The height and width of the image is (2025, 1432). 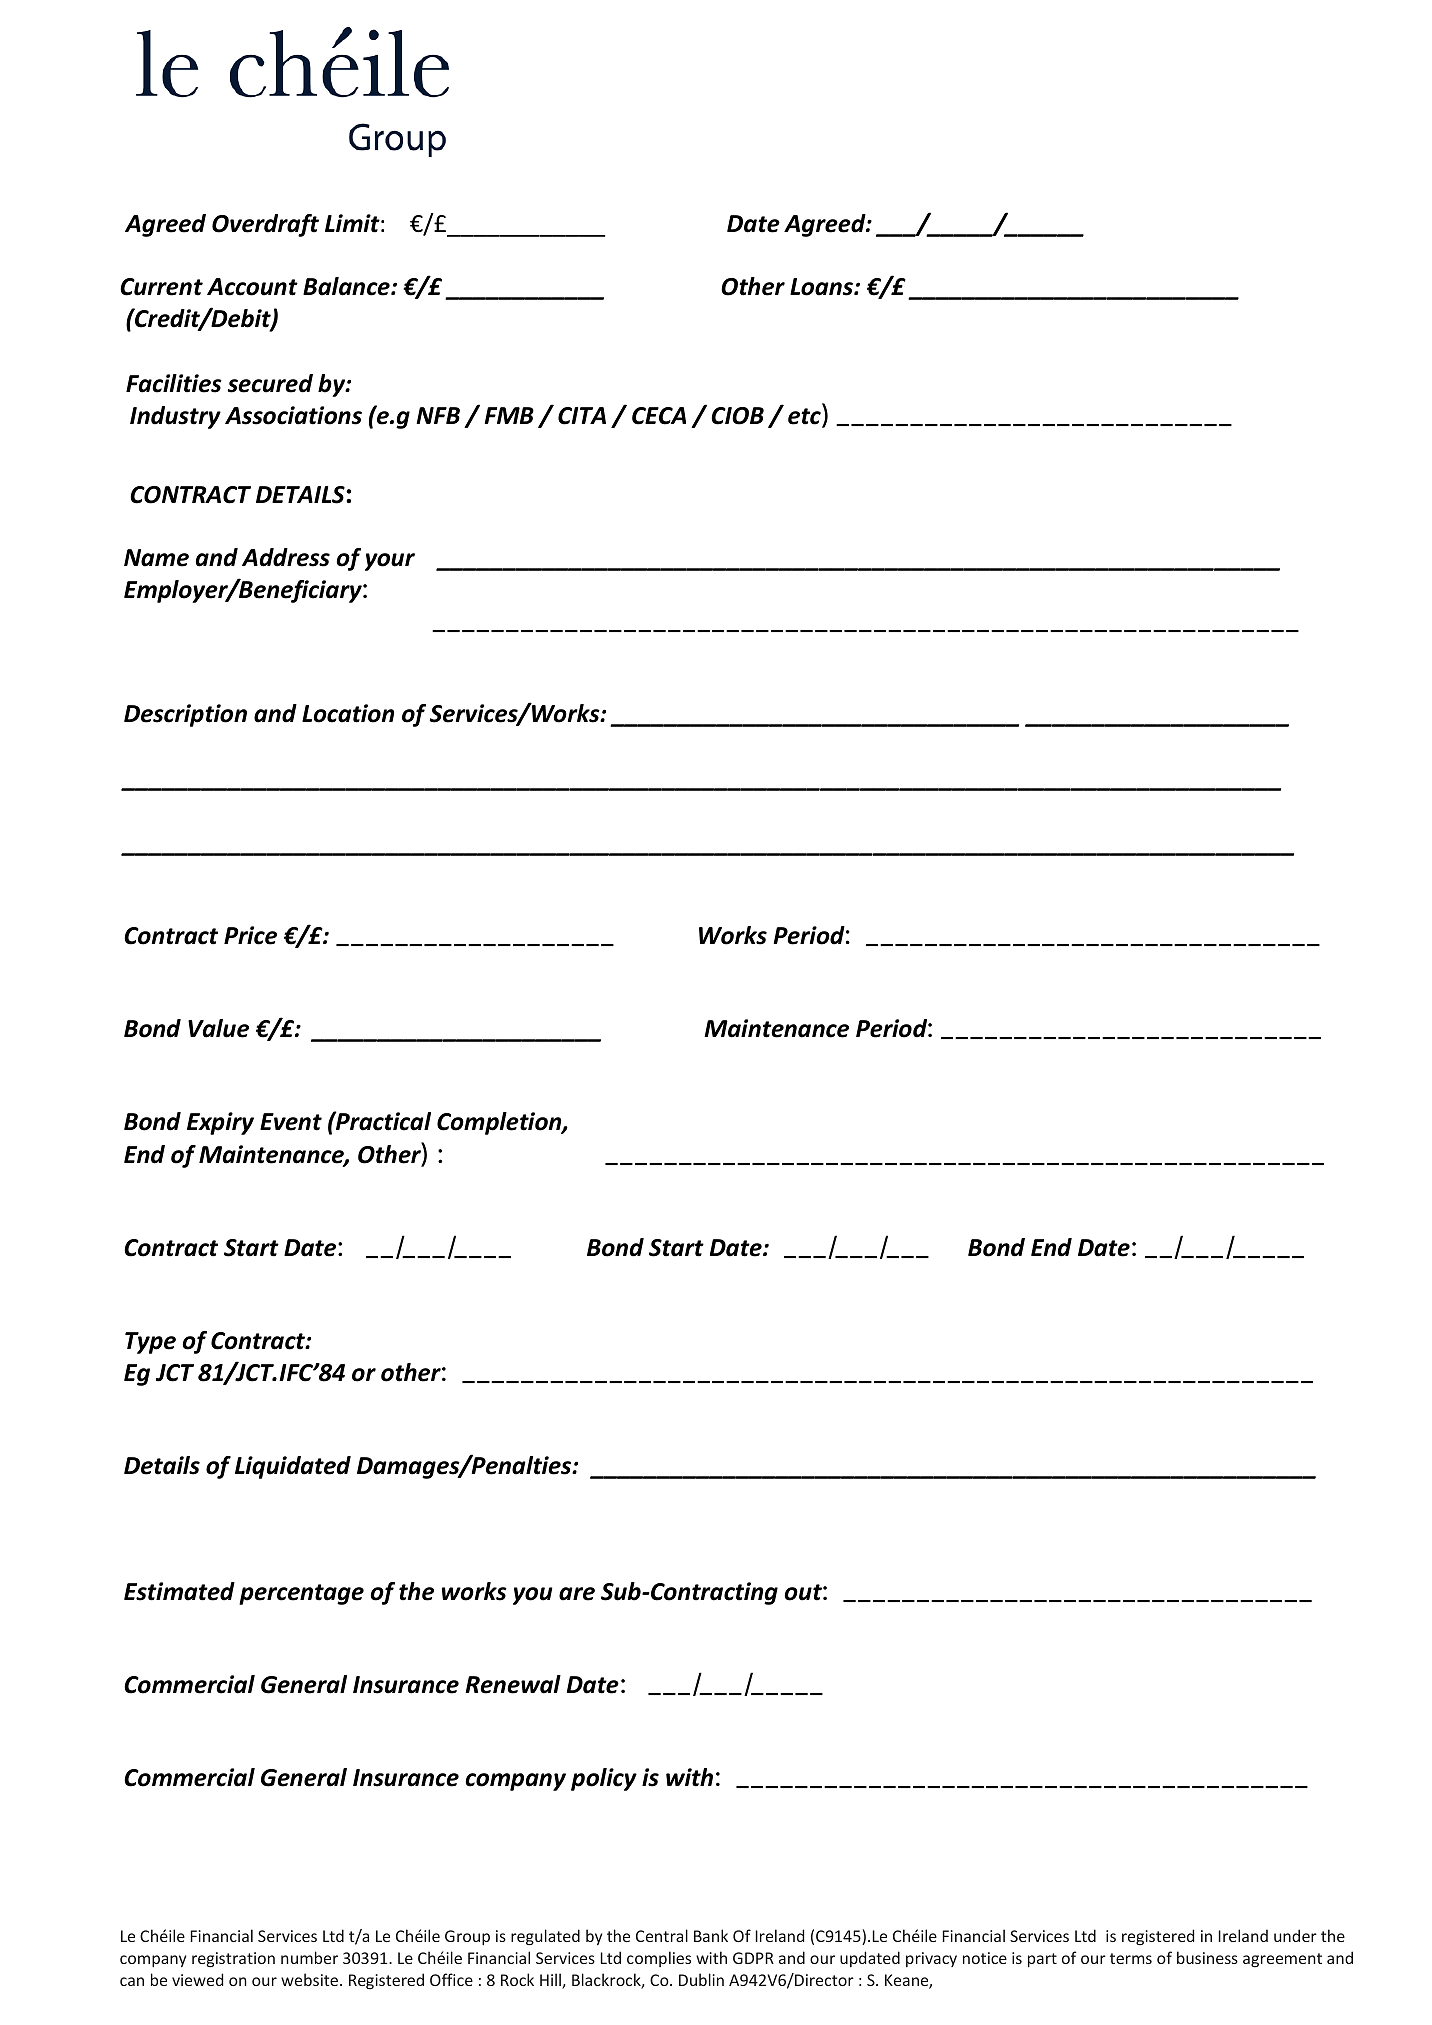 I want to click on Type, so click(x=150, y=1343).
